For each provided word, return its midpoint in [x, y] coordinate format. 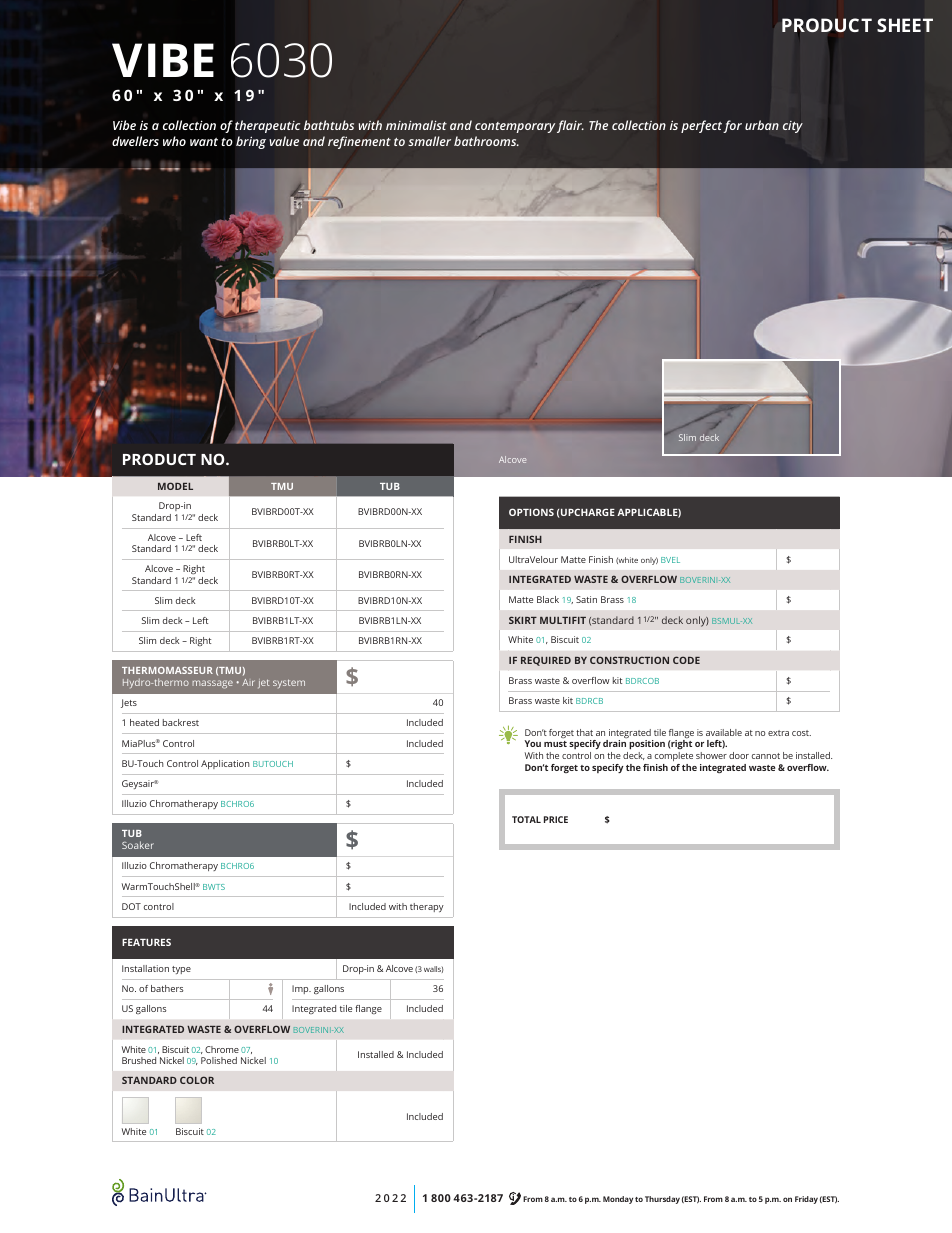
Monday [618, 1200]
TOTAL [526, 819]
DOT [131, 906]
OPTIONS [531, 512]
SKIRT [523, 620]
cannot [766, 756]
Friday [806, 1200]
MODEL [175, 486]
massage [213, 684]
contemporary [515, 127]
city [793, 127]
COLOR [197, 1080]
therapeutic [267, 126]
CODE [686, 660]
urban [762, 125]
